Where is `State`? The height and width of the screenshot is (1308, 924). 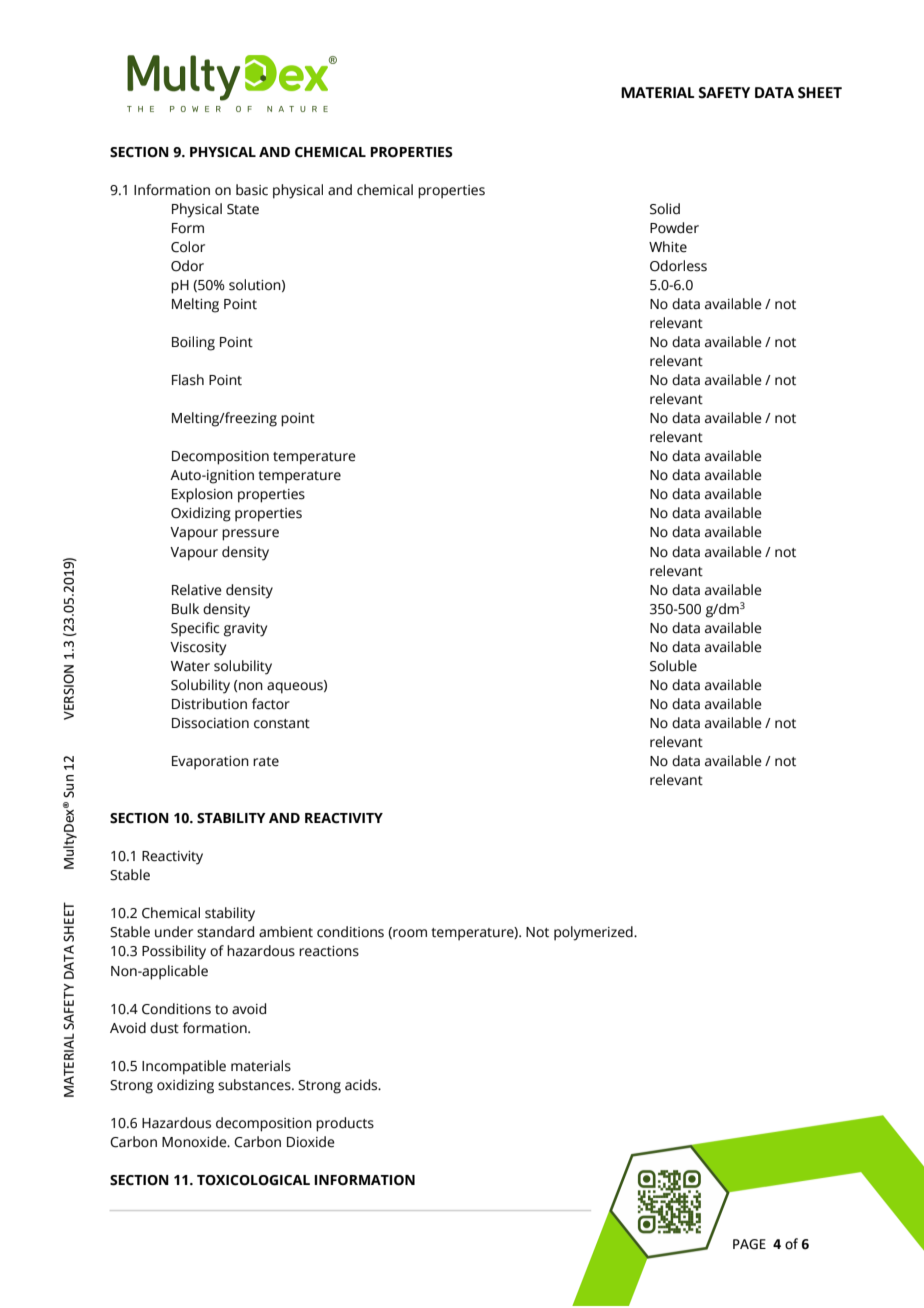 State is located at coordinates (243, 209).
